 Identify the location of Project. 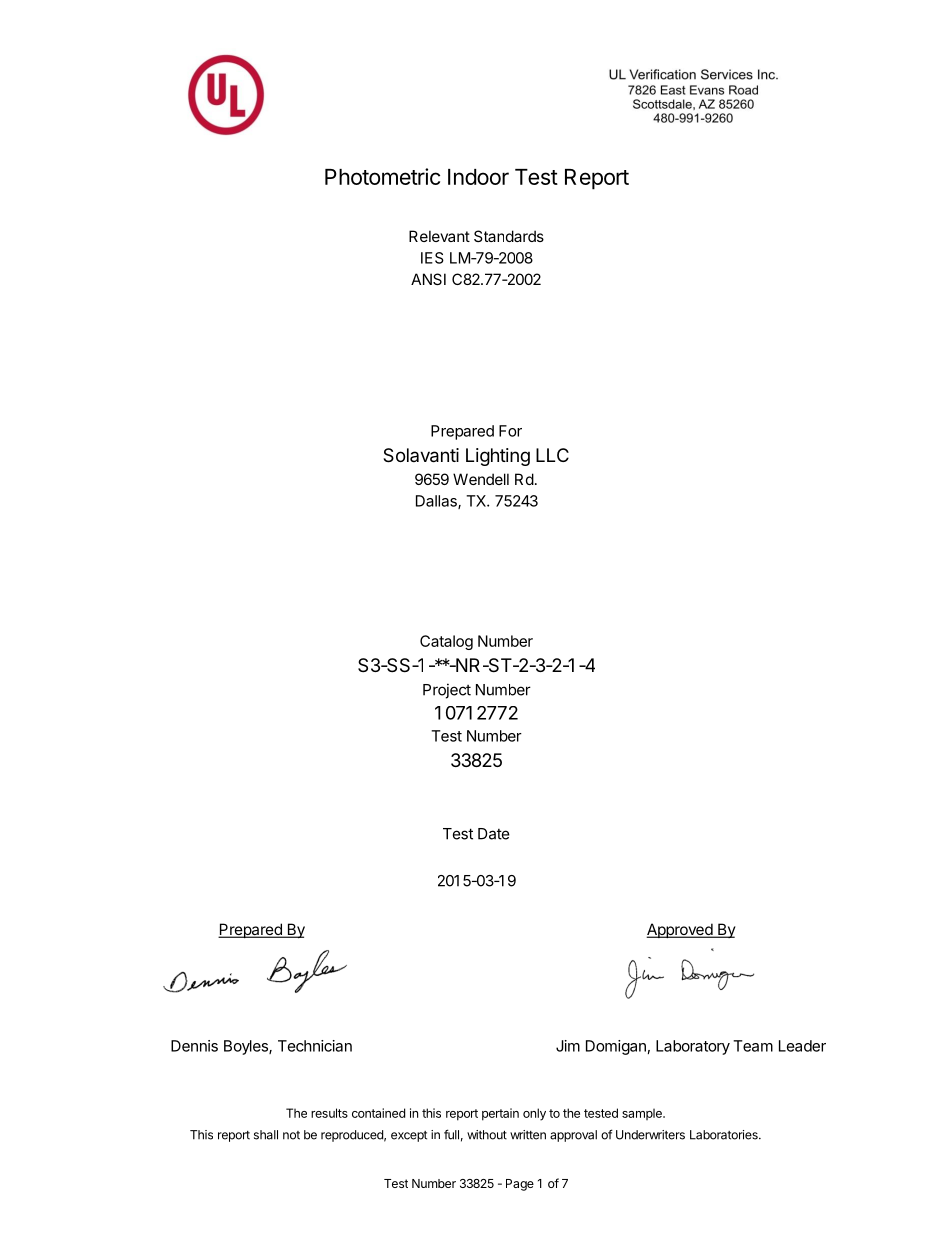
(447, 691).
